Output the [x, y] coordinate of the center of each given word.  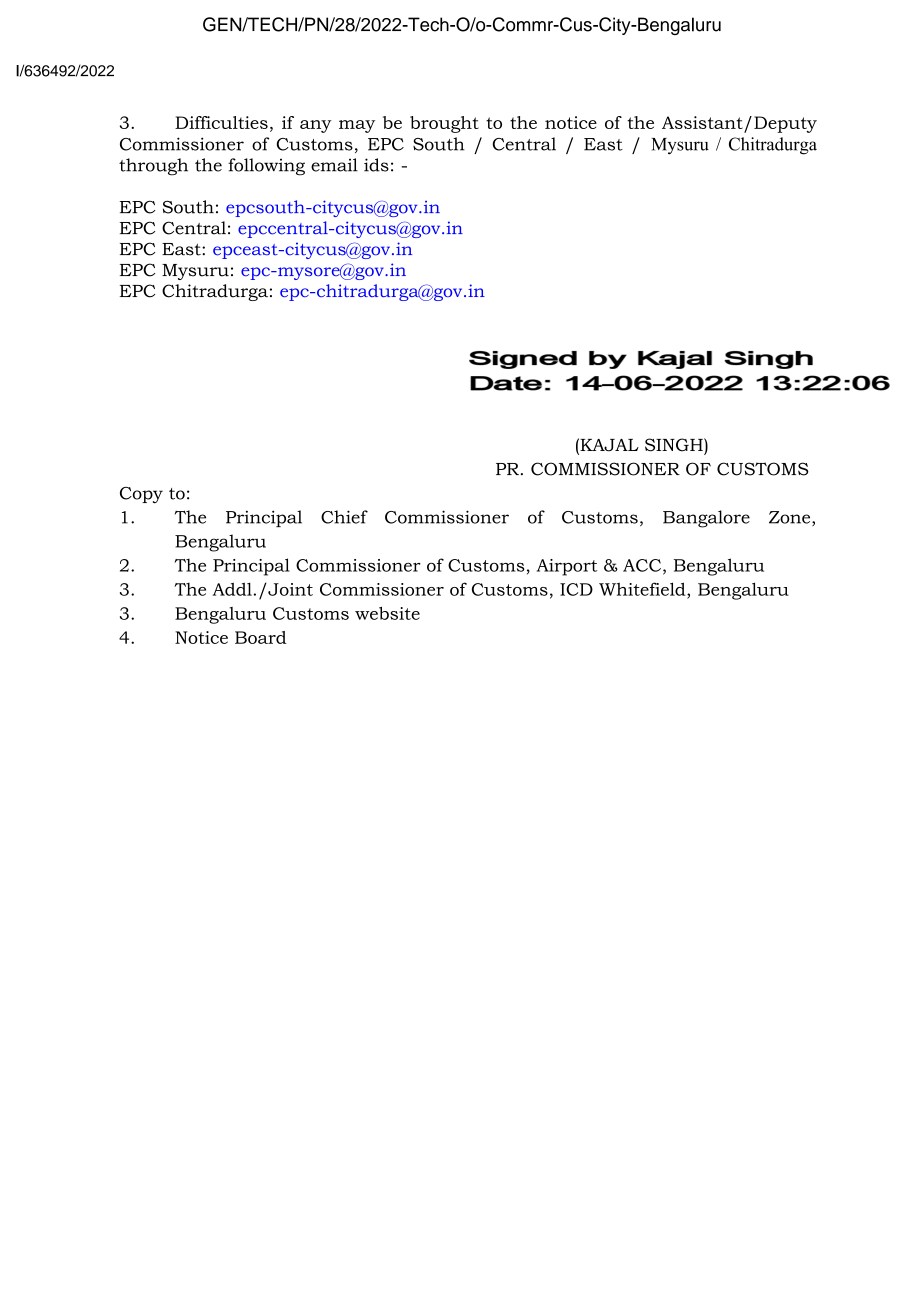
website [387, 613]
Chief [344, 517]
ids [376, 165]
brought [444, 124]
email [334, 165]
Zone [791, 518]
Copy [141, 495]
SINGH [675, 445]
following [266, 167]
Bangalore [706, 519]
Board [261, 637]
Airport [567, 567]
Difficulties [221, 122]
